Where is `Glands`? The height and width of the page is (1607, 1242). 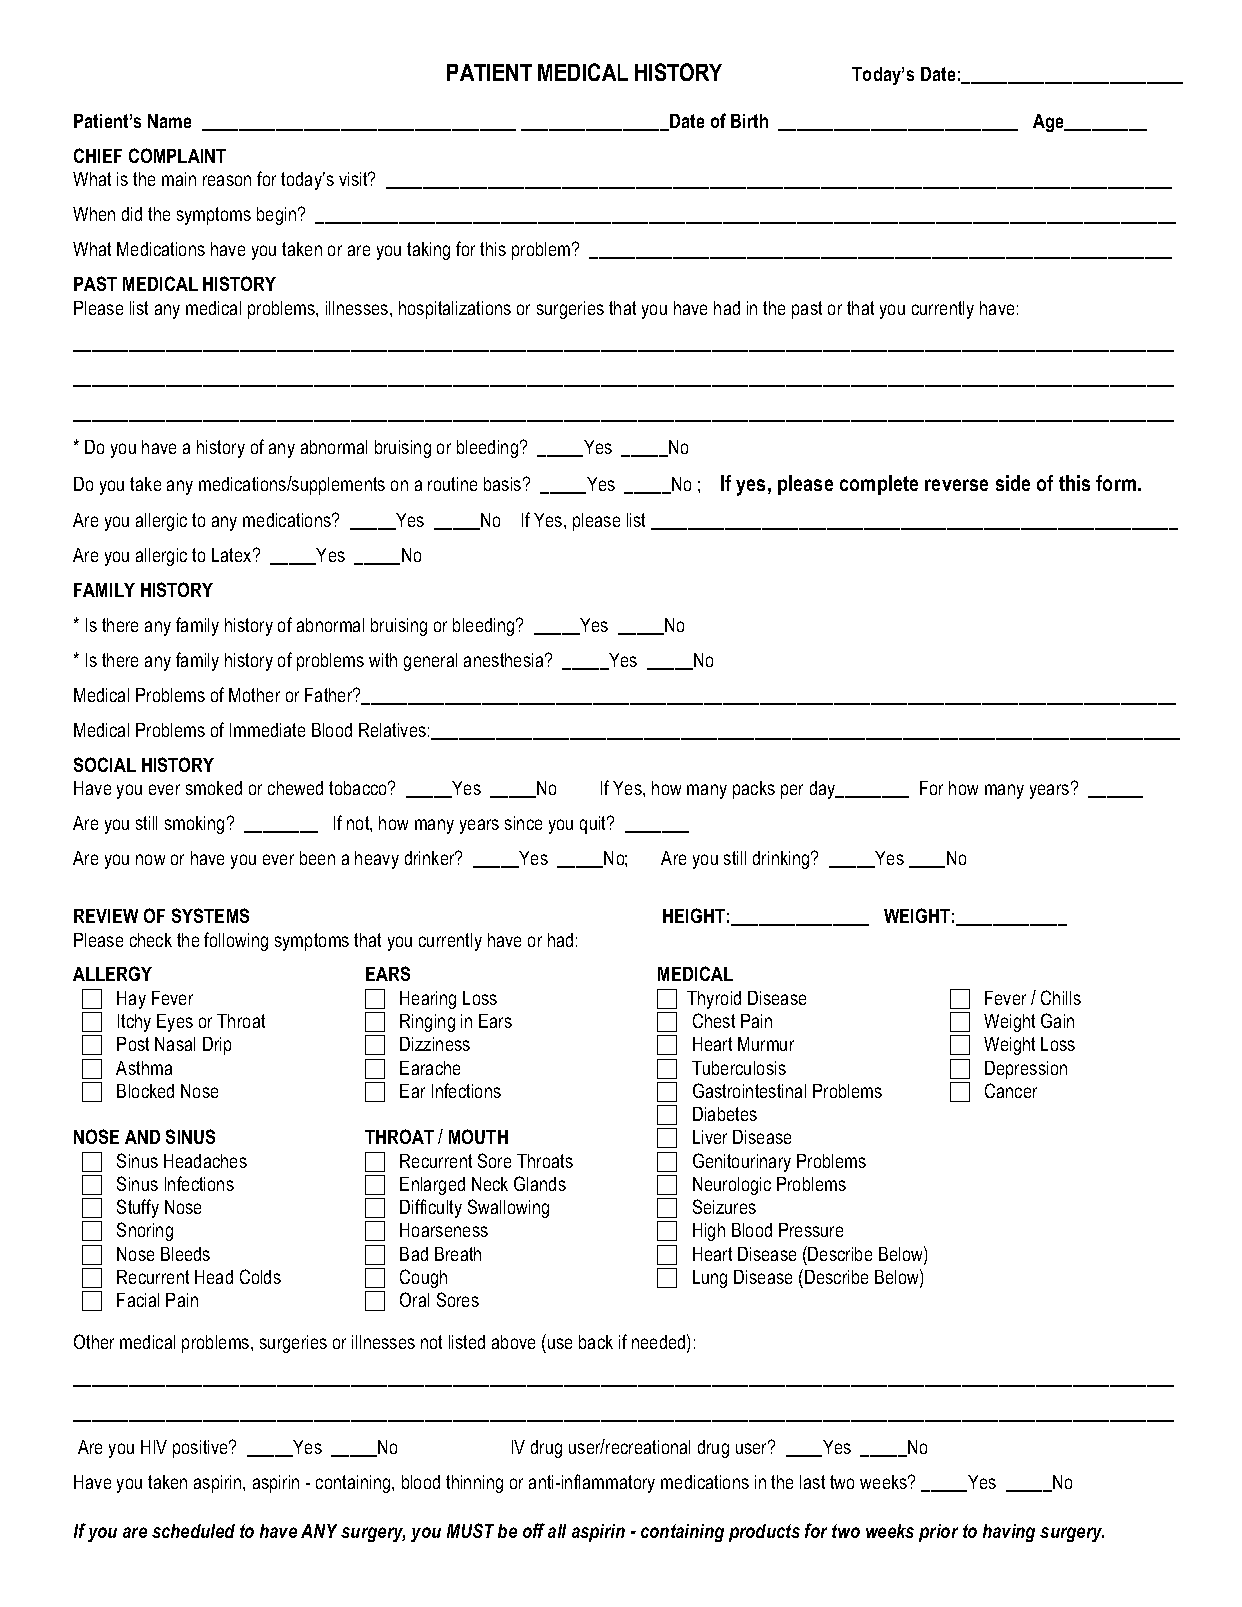 Glands is located at coordinates (540, 1183).
